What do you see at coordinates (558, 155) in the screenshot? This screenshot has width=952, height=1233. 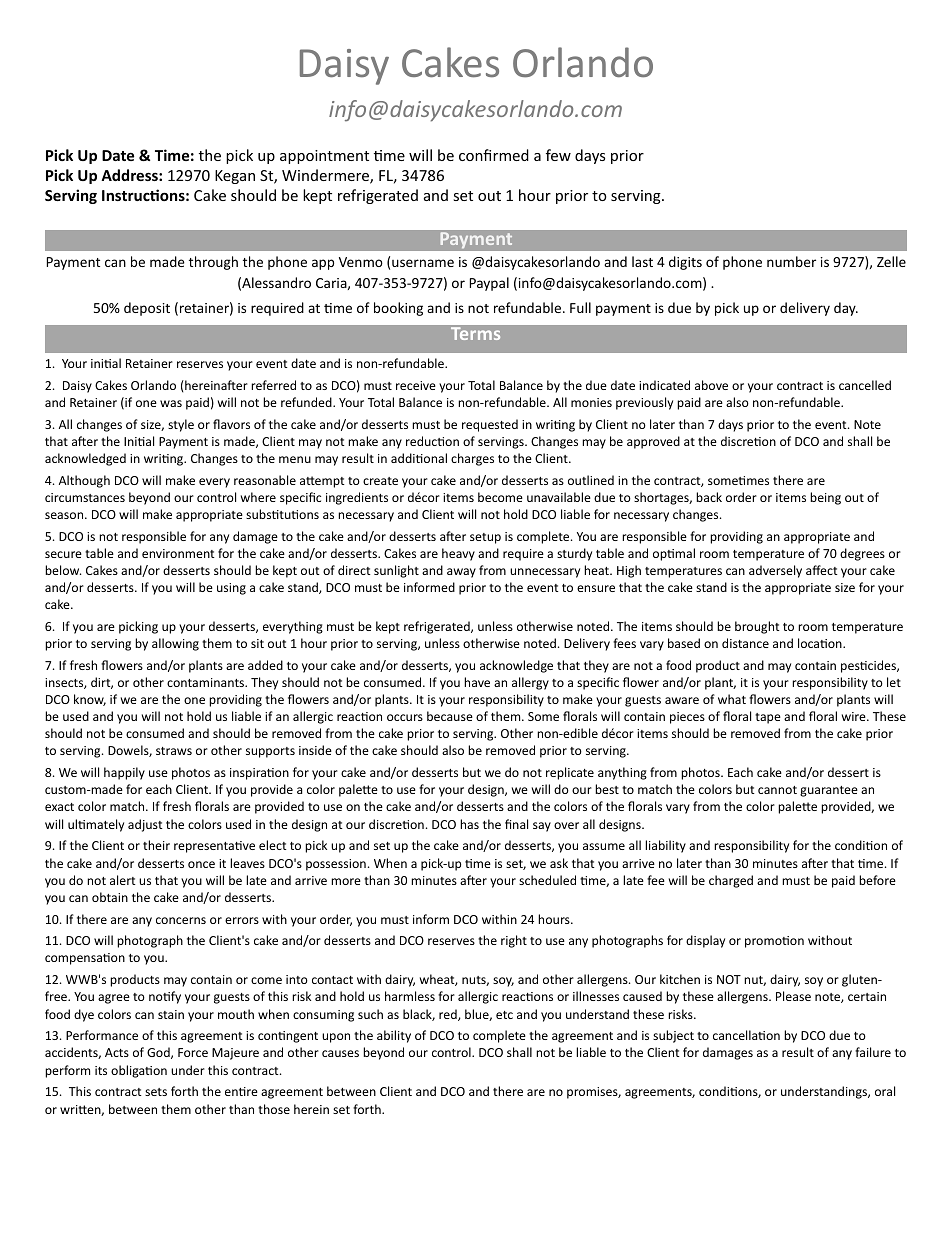 I see `few` at bounding box center [558, 155].
